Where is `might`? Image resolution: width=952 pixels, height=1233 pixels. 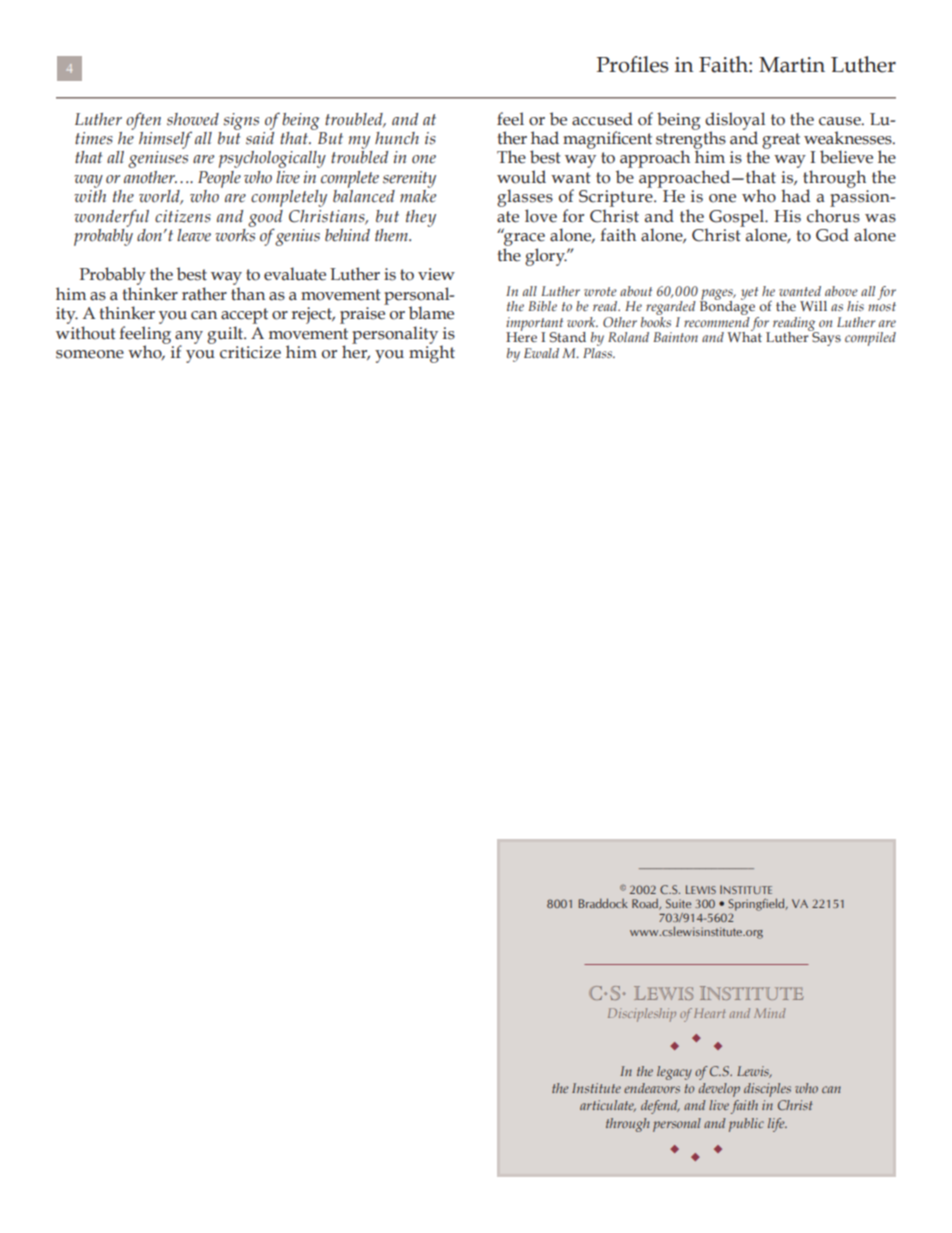
might is located at coordinates (432, 353).
